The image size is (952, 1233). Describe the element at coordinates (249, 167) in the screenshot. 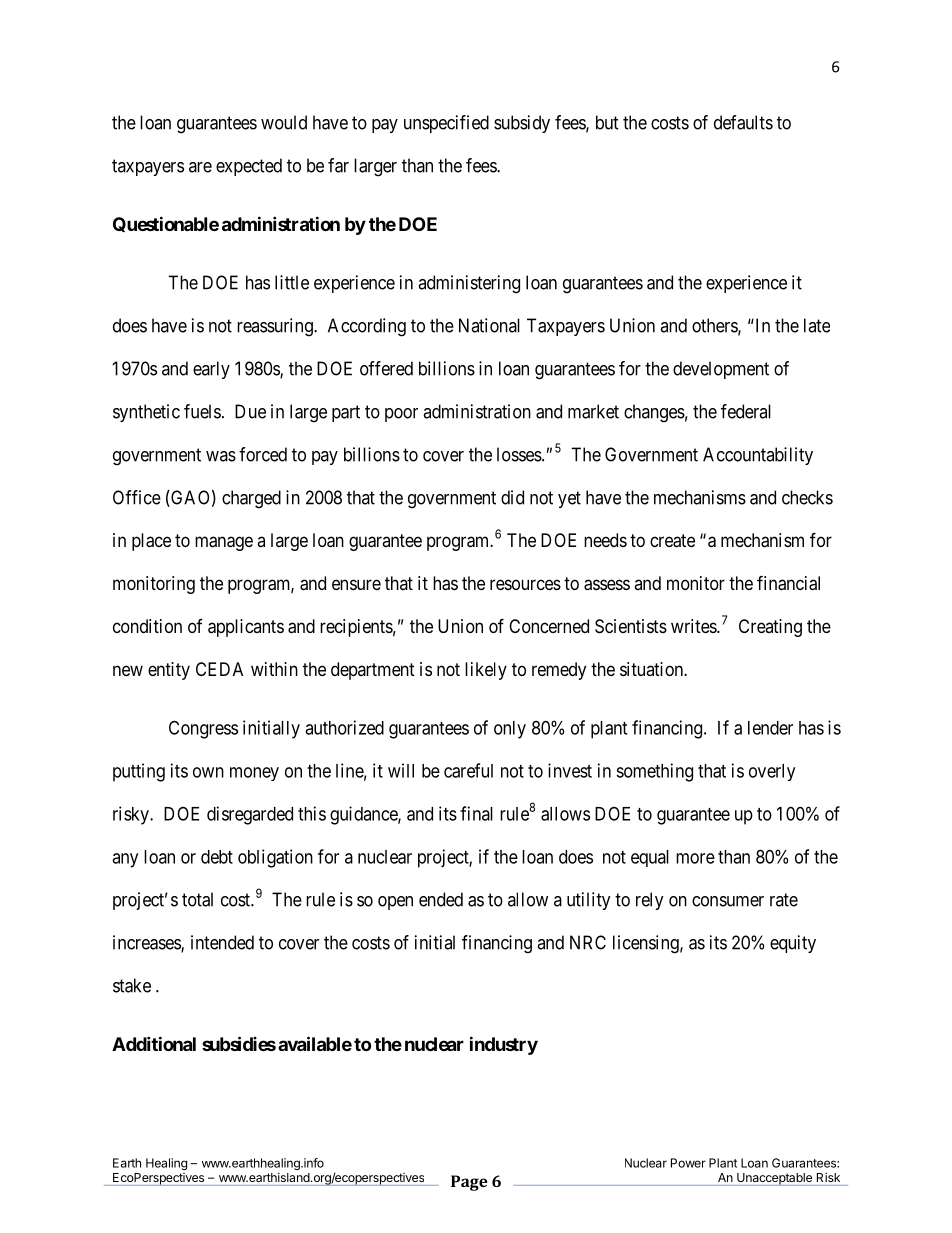

I see `expected` at that location.
